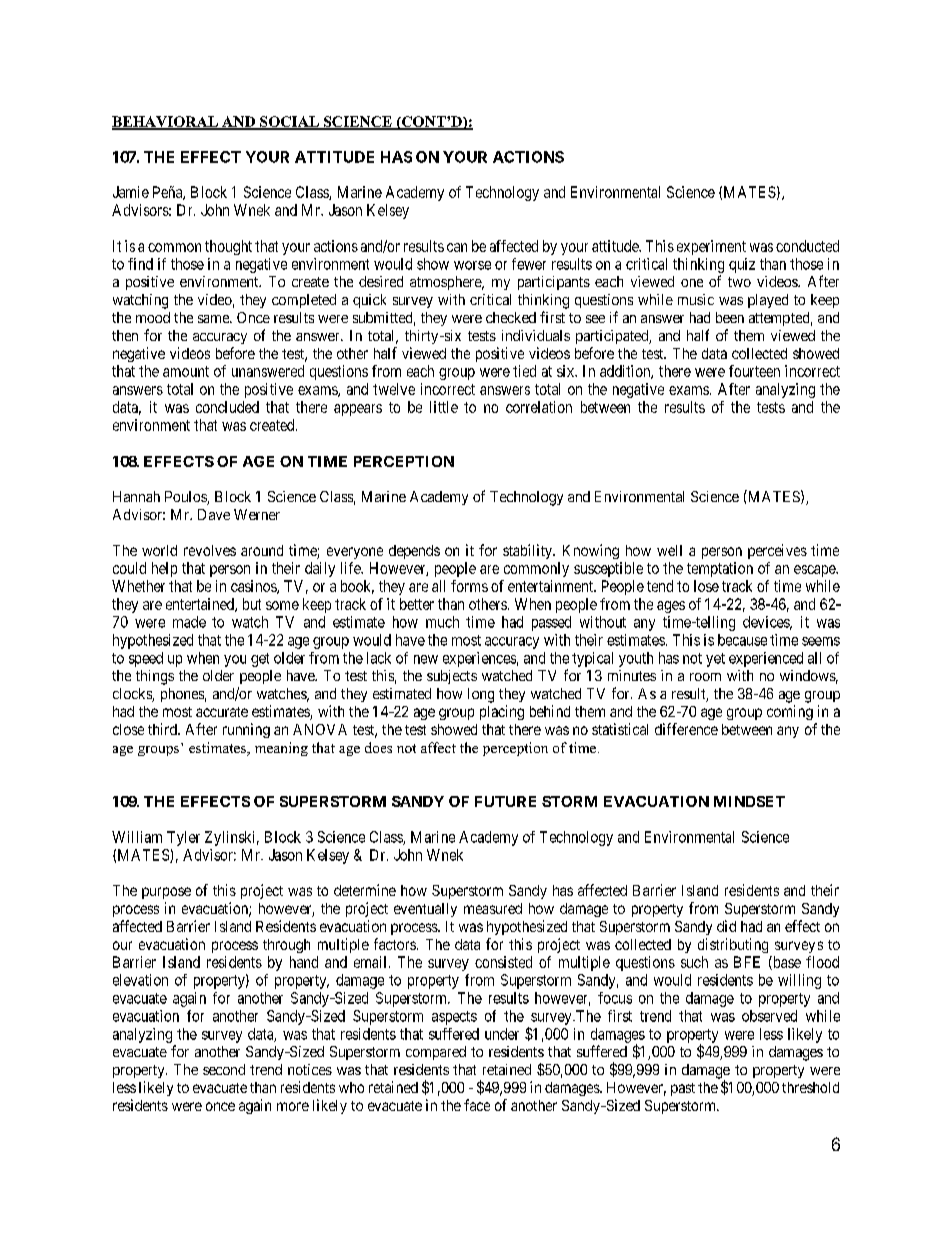  Describe the element at coordinates (711, 247) in the image. I see `experiment` at that location.
